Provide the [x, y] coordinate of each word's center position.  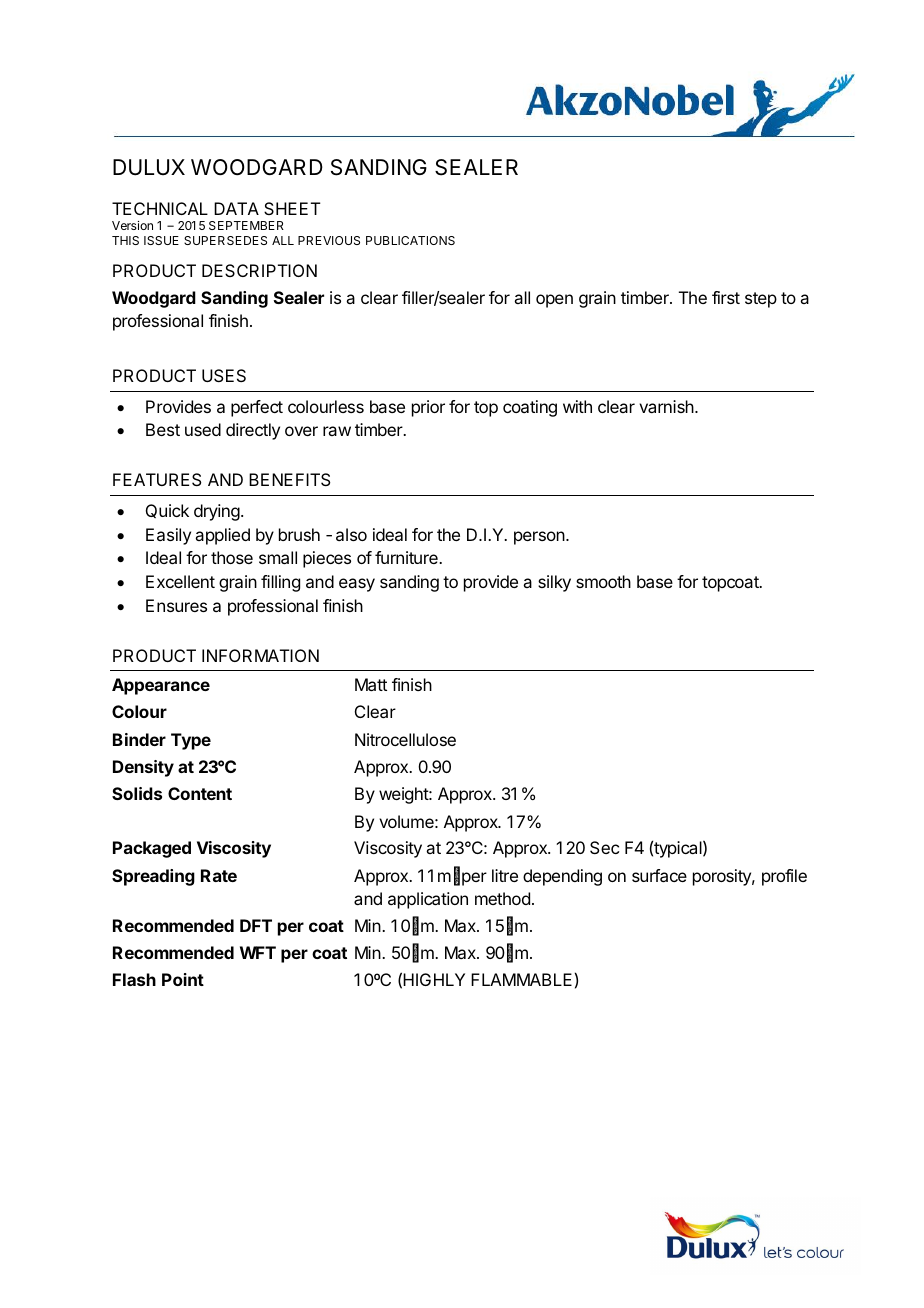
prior [428, 408]
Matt [371, 684]
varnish [666, 406]
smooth [603, 581]
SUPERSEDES [225, 240]
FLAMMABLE [521, 979]
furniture [407, 557]
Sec [604, 847]
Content [200, 793]
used [203, 429]
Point [183, 979]
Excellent [180, 581]
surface [659, 875]
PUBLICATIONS [410, 240]
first [726, 297]
